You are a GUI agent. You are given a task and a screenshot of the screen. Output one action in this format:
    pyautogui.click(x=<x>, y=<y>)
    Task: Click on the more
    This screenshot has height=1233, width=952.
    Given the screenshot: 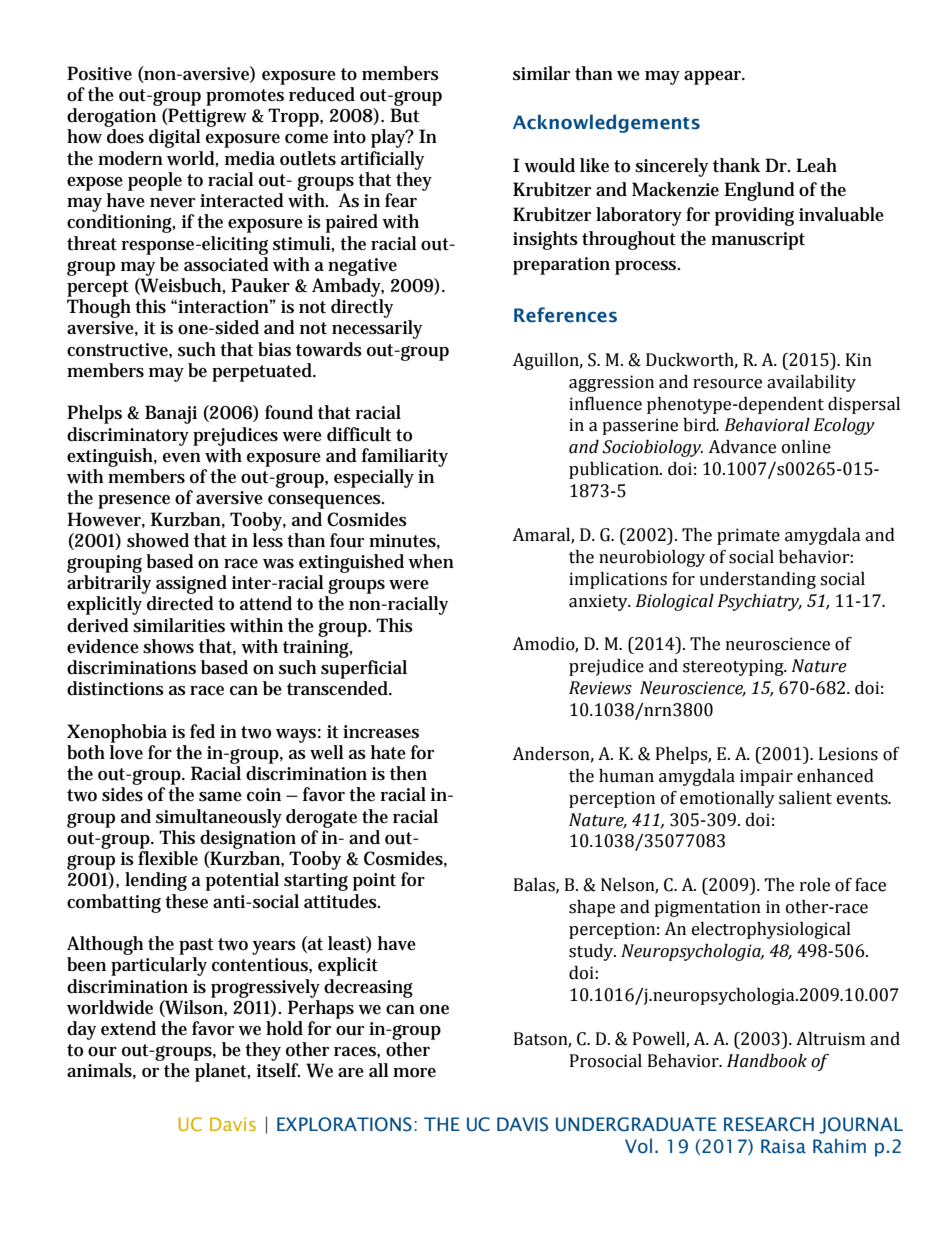 What is the action you would take?
    pyautogui.click(x=414, y=1073)
